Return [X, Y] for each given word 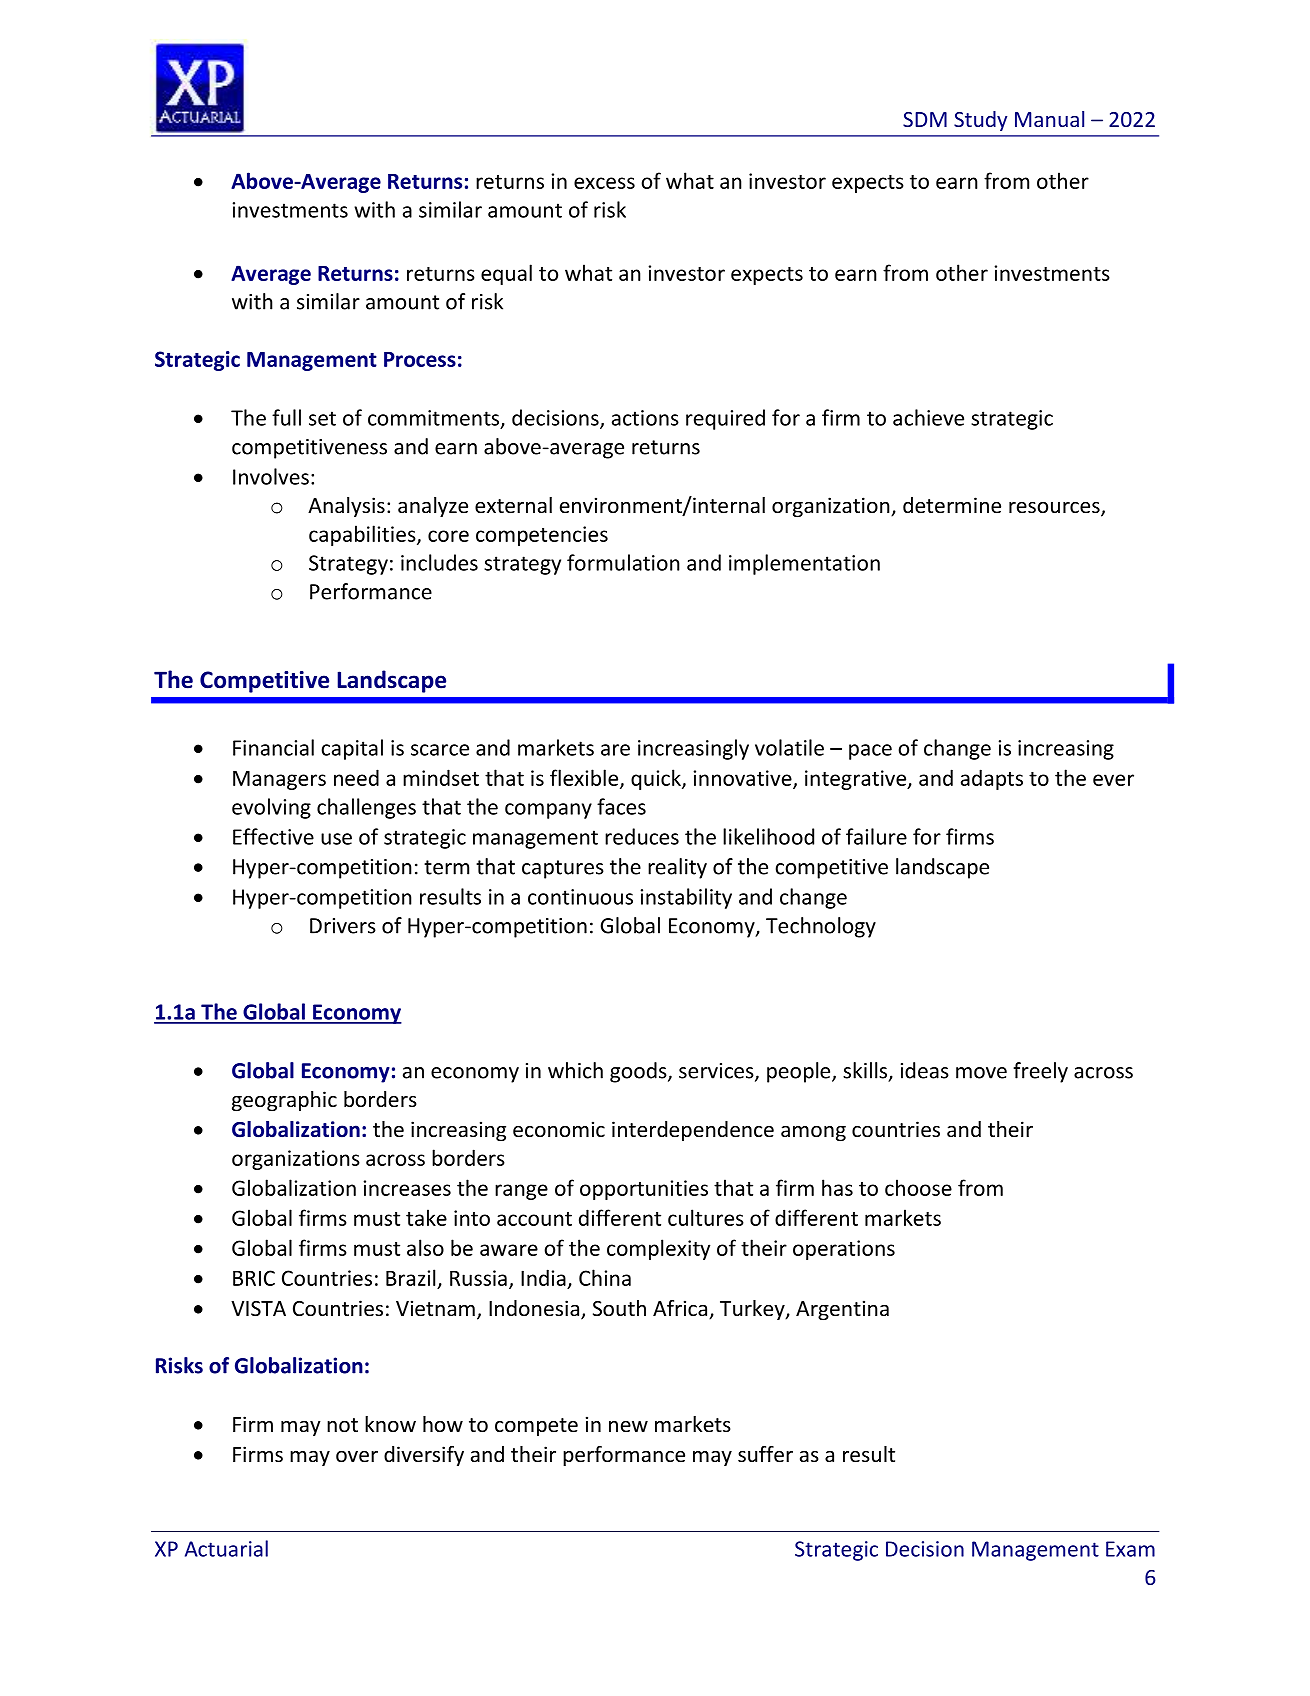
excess [604, 183]
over [357, 1457]
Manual [1049, 119]
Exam [1130, 1549]
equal [506, 274]
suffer [765, 1454]
